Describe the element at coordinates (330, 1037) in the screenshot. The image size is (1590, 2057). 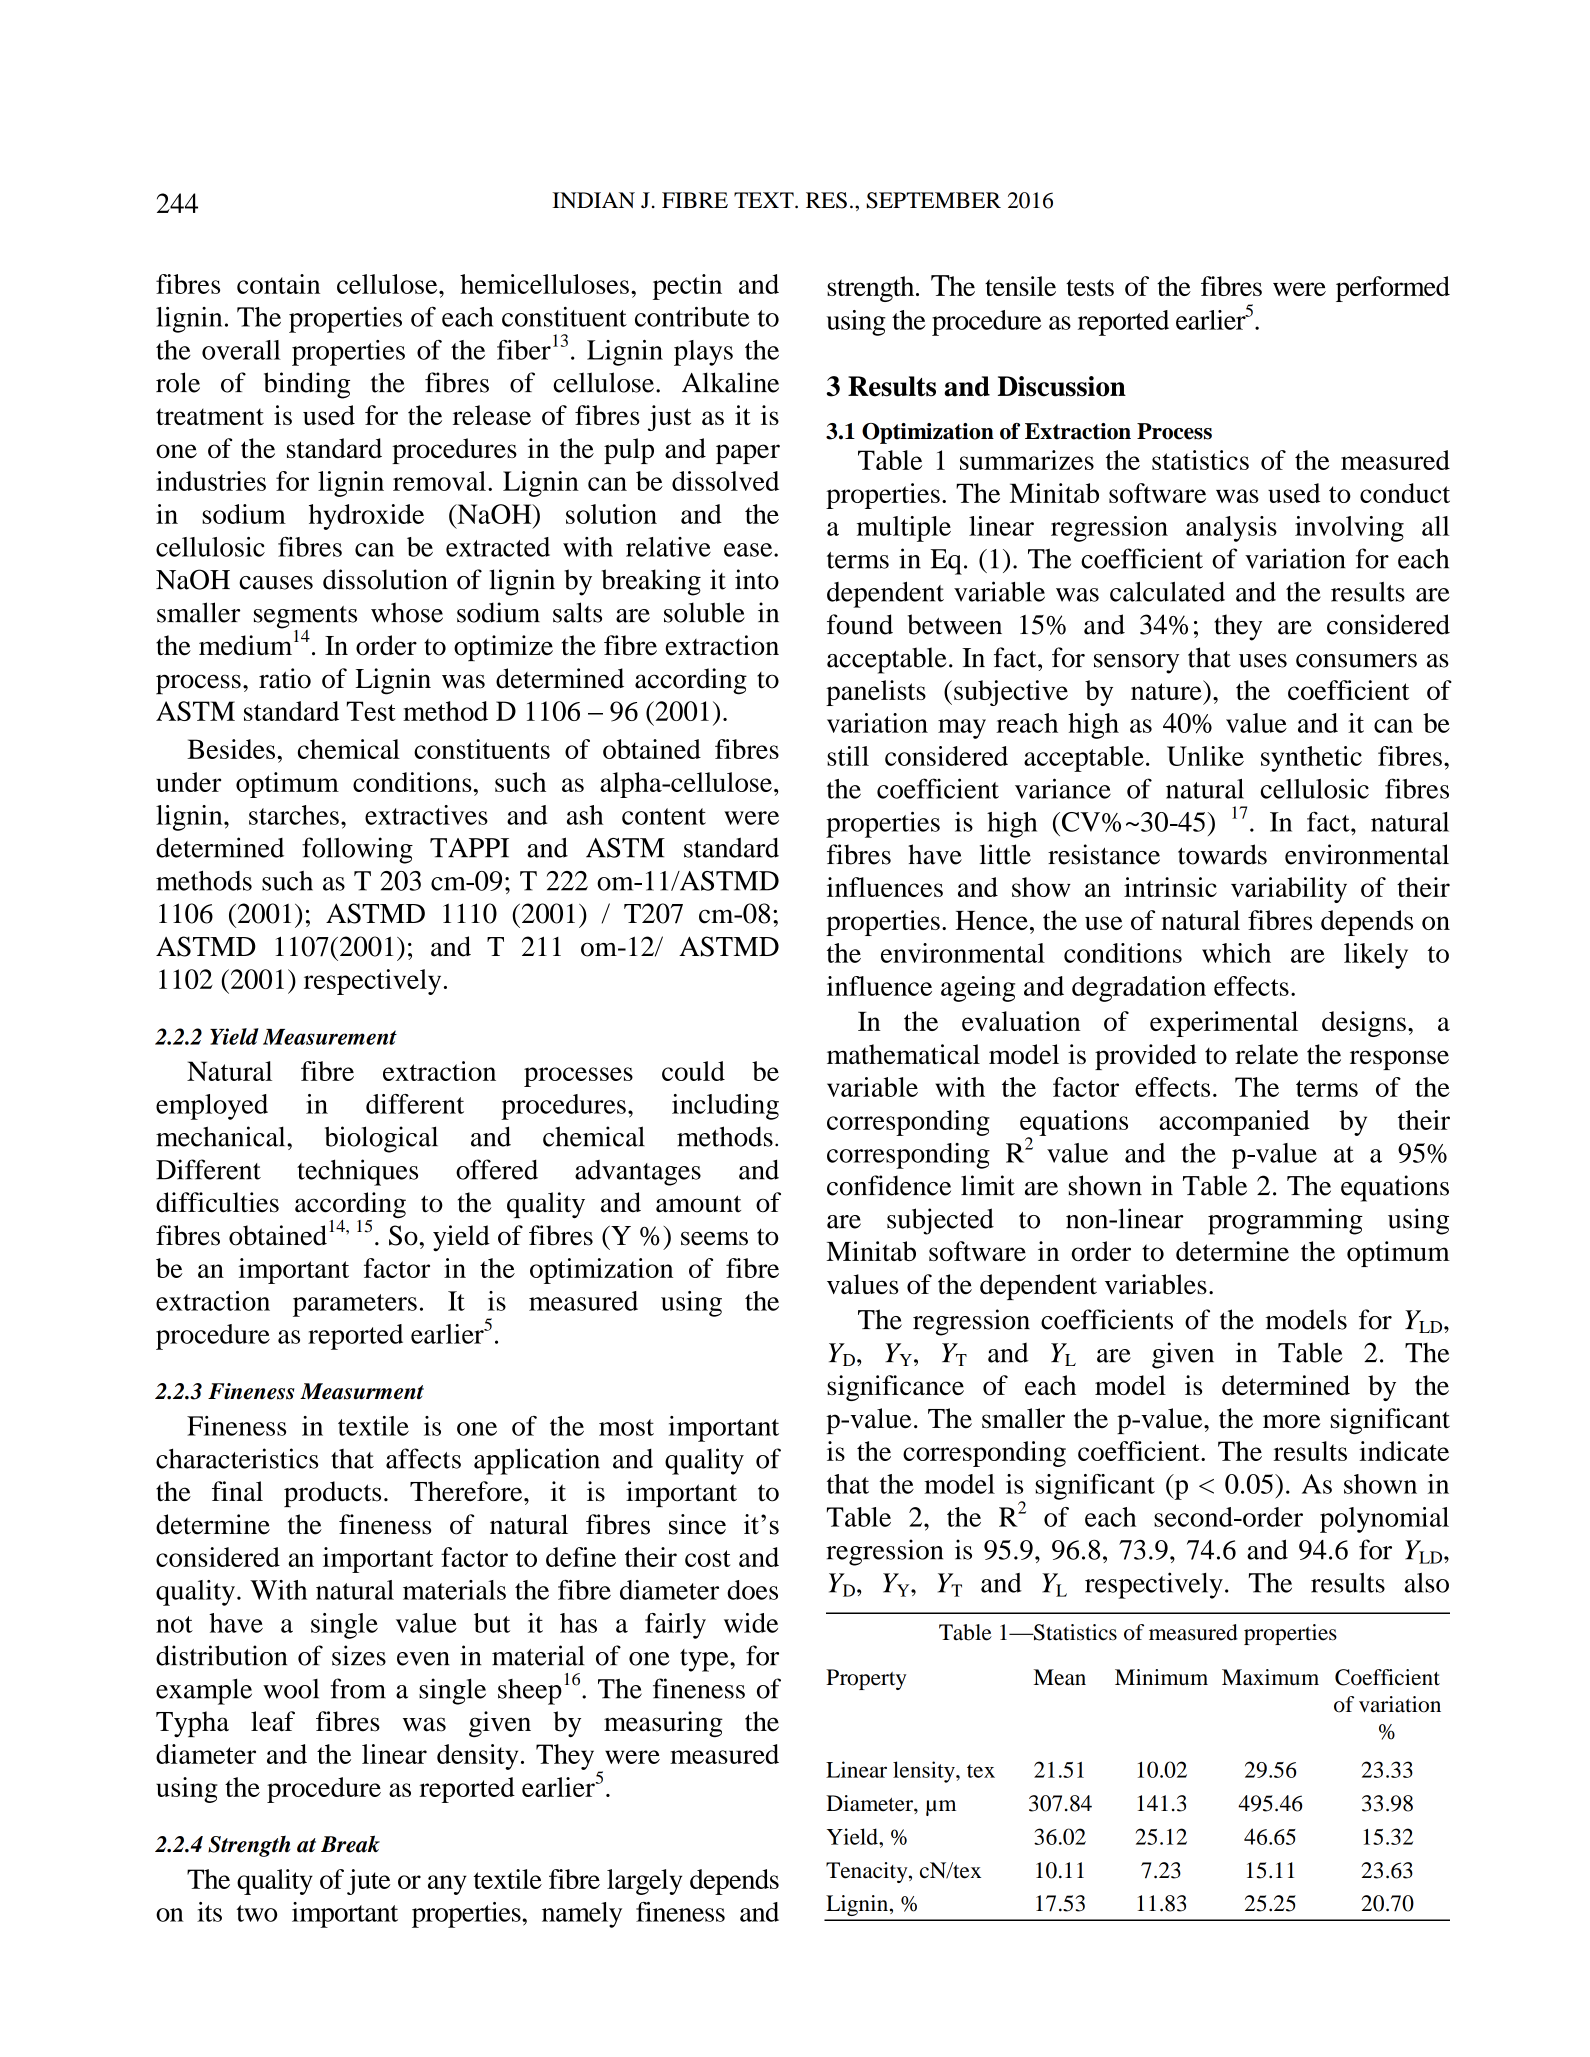
I see `Measurement` at that location.
